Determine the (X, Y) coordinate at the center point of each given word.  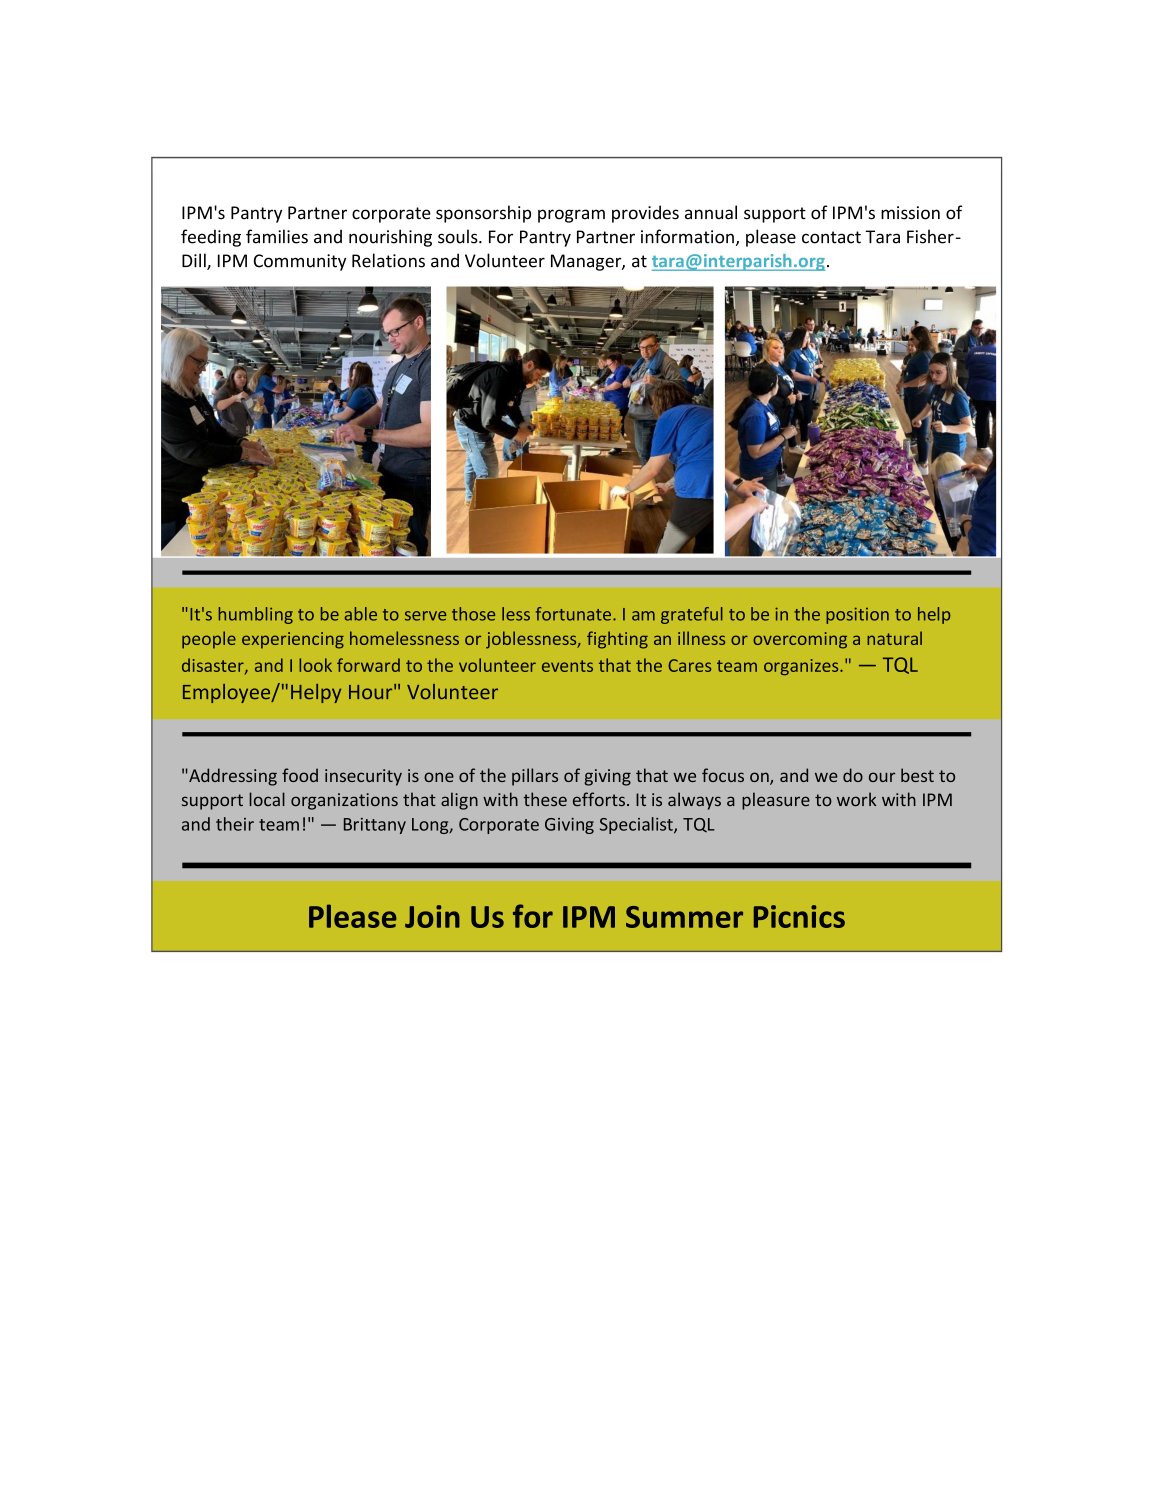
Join (432, 916)
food (300, 775)
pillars (535, 777)
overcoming (800, 640)
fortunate (575, 614)
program (571, 216)
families (277, 236)
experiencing (293, 640)
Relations (388, 260)
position (857, 615)
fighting (617, 640)
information (687, 236)
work (856, 799)
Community (300, 262)
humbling (256, 615)
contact (831, 237)
